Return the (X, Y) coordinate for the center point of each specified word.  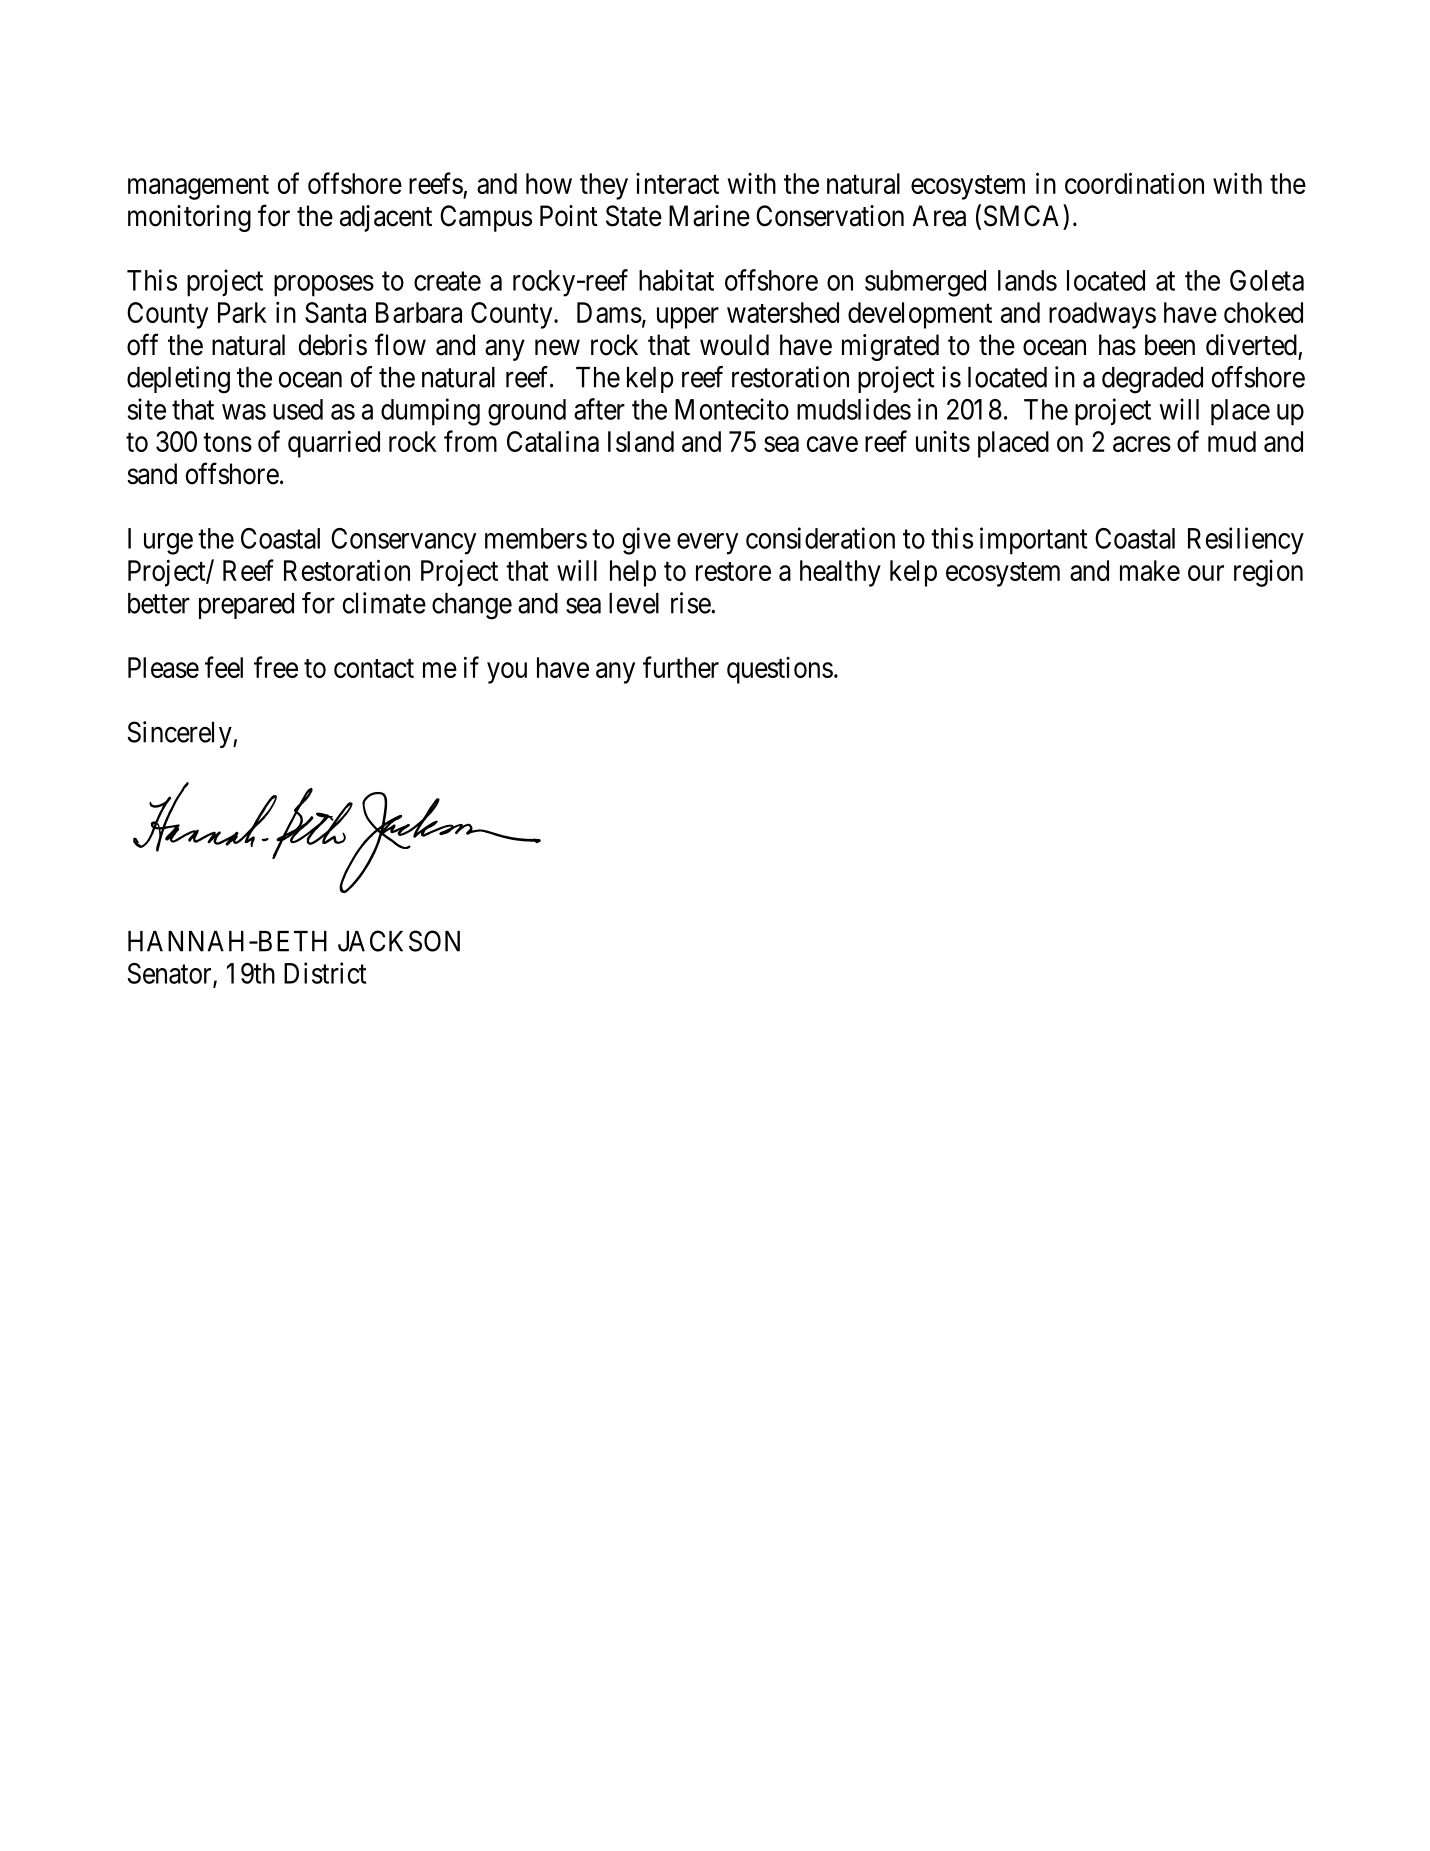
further (681, 667)
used (298, 409)
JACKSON (399, 941)
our (1206, 573)
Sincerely (180, 734)
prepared (246, 606)
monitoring (189, 218)
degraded (1152, 380)
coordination (1134, 183)
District (325, 973)
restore (733, 571)
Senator (170, 974)
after (599, 409)
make (1150, 570)
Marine (709, 216)
